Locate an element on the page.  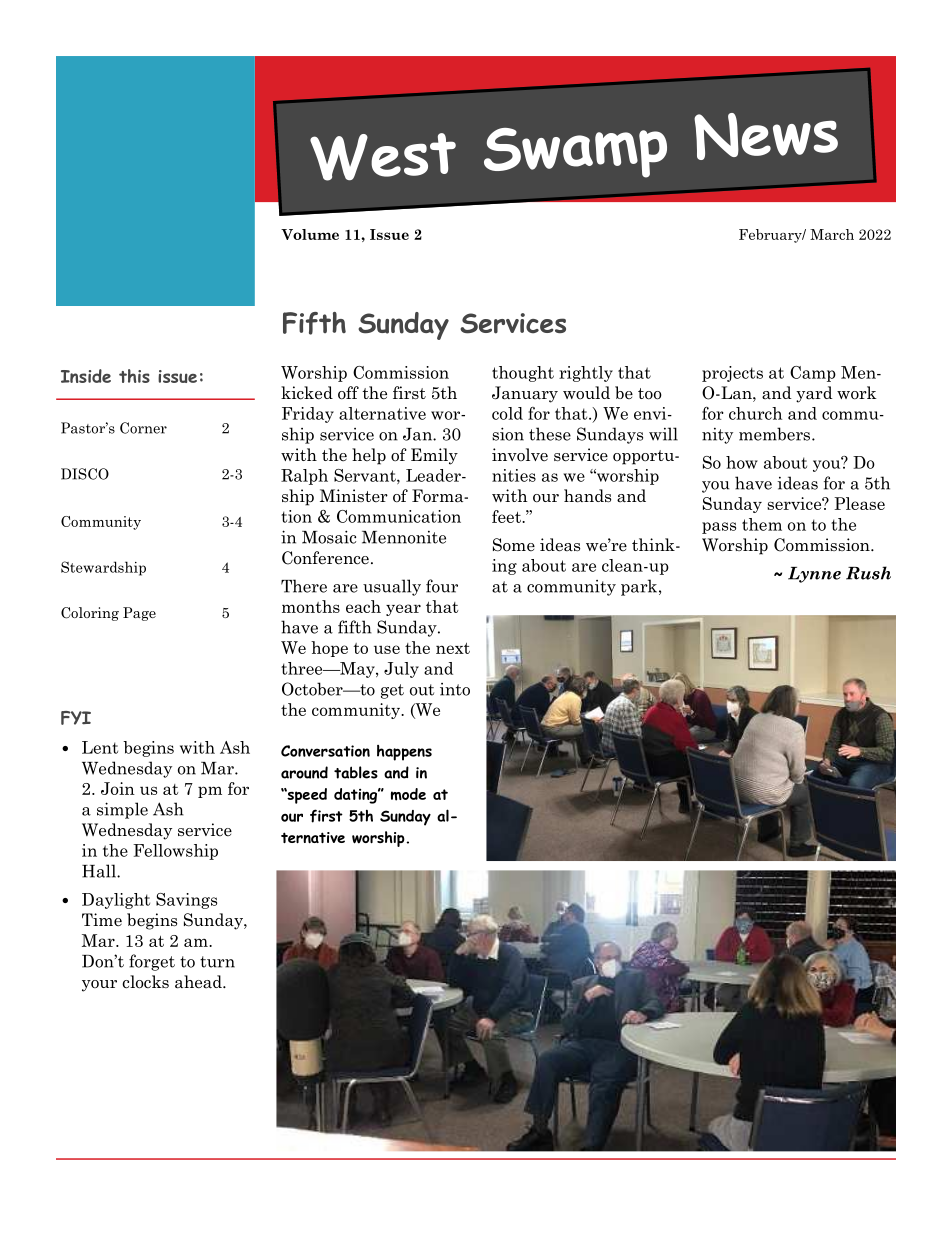
Page is located at coordinates (139, 614).
